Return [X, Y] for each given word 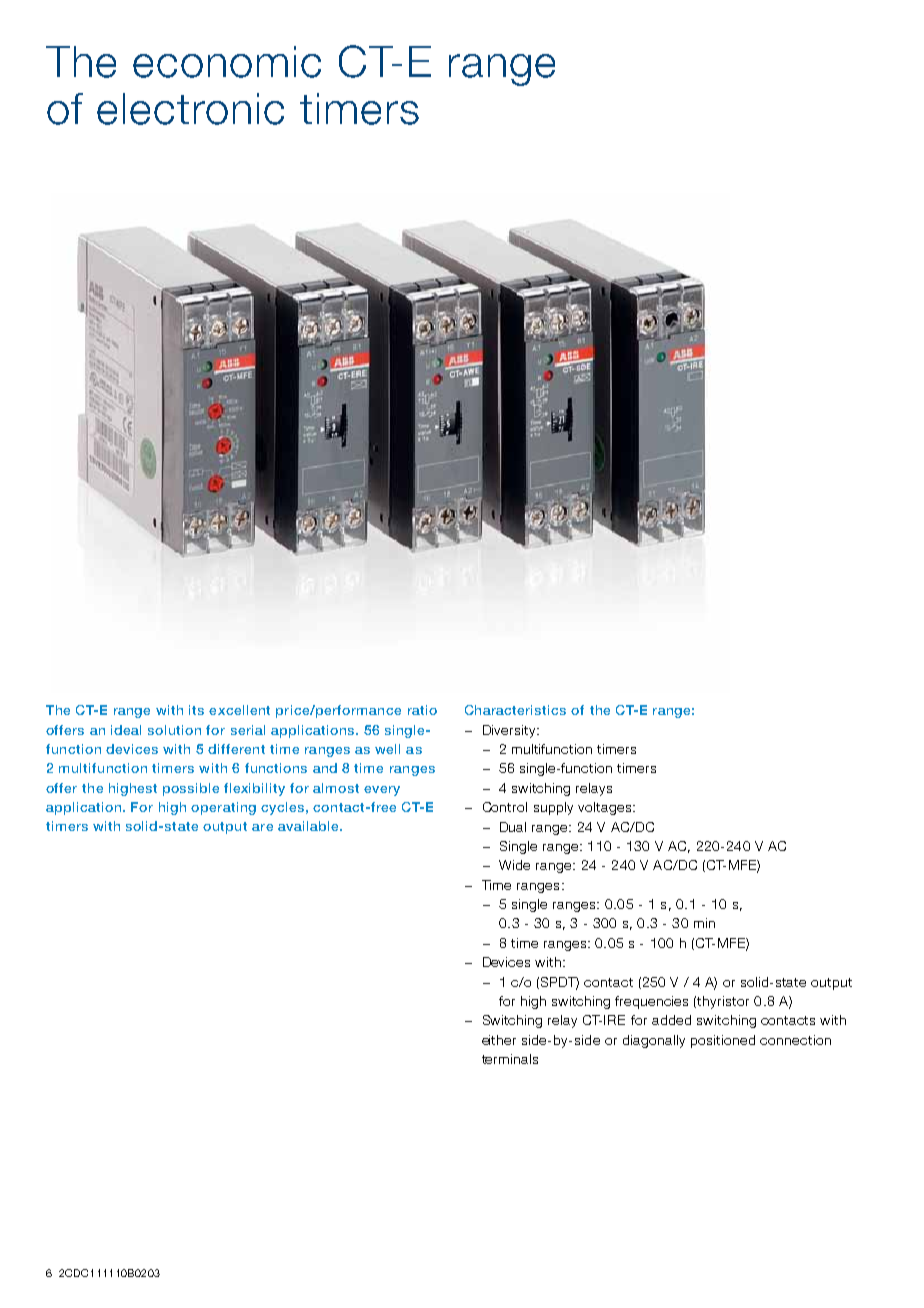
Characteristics [515, 710]
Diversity [510, 731]
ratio [422, 710]
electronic [190, 109]
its [196, 710]
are [262, 827]
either [499, 1040]
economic [227, 62]
